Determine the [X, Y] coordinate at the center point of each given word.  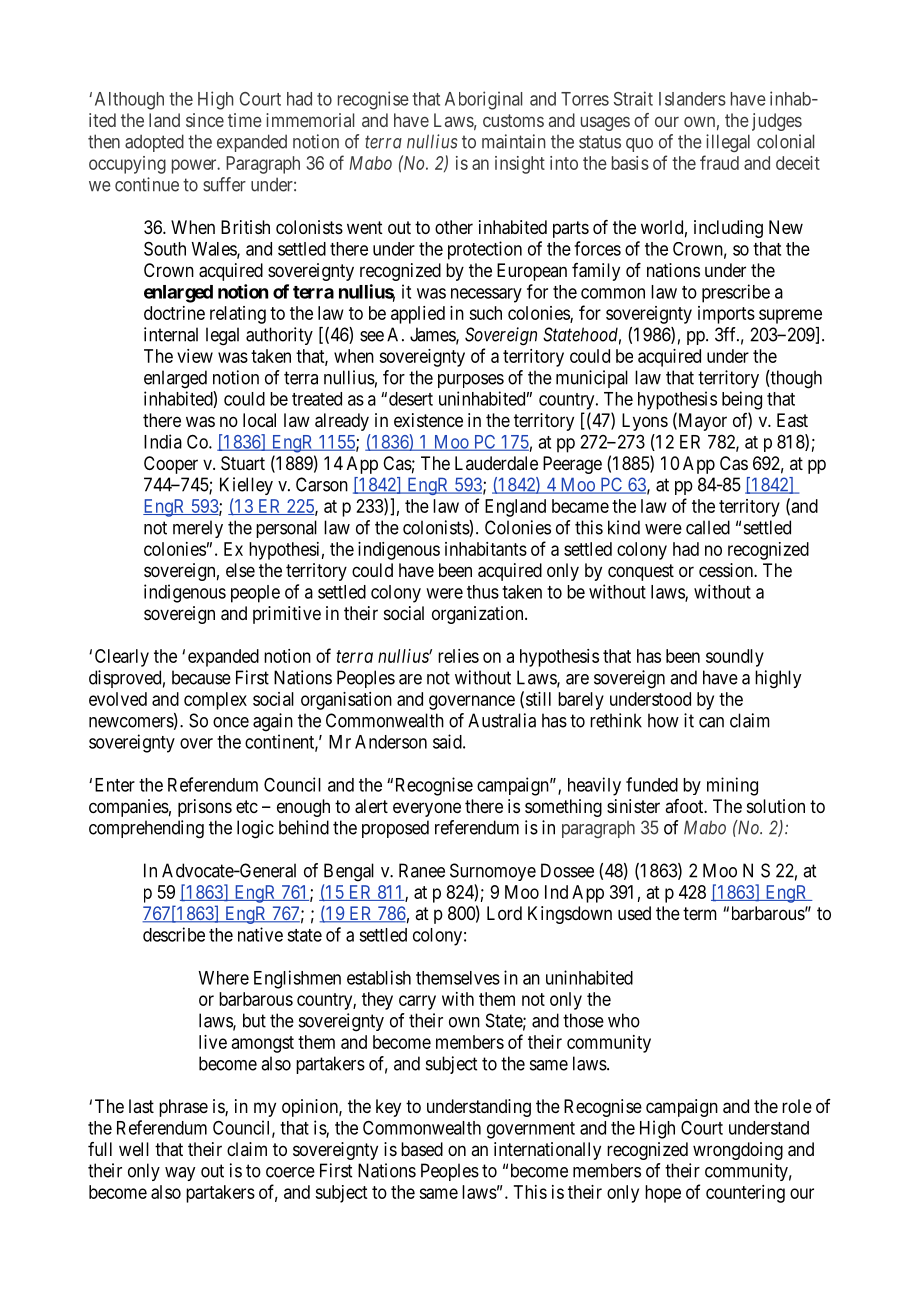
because [201, 677]
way [180, 1174]
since [205, 120]
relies [458, 656]
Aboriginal [483, 100]
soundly [735, 658]
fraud [719, 162]
